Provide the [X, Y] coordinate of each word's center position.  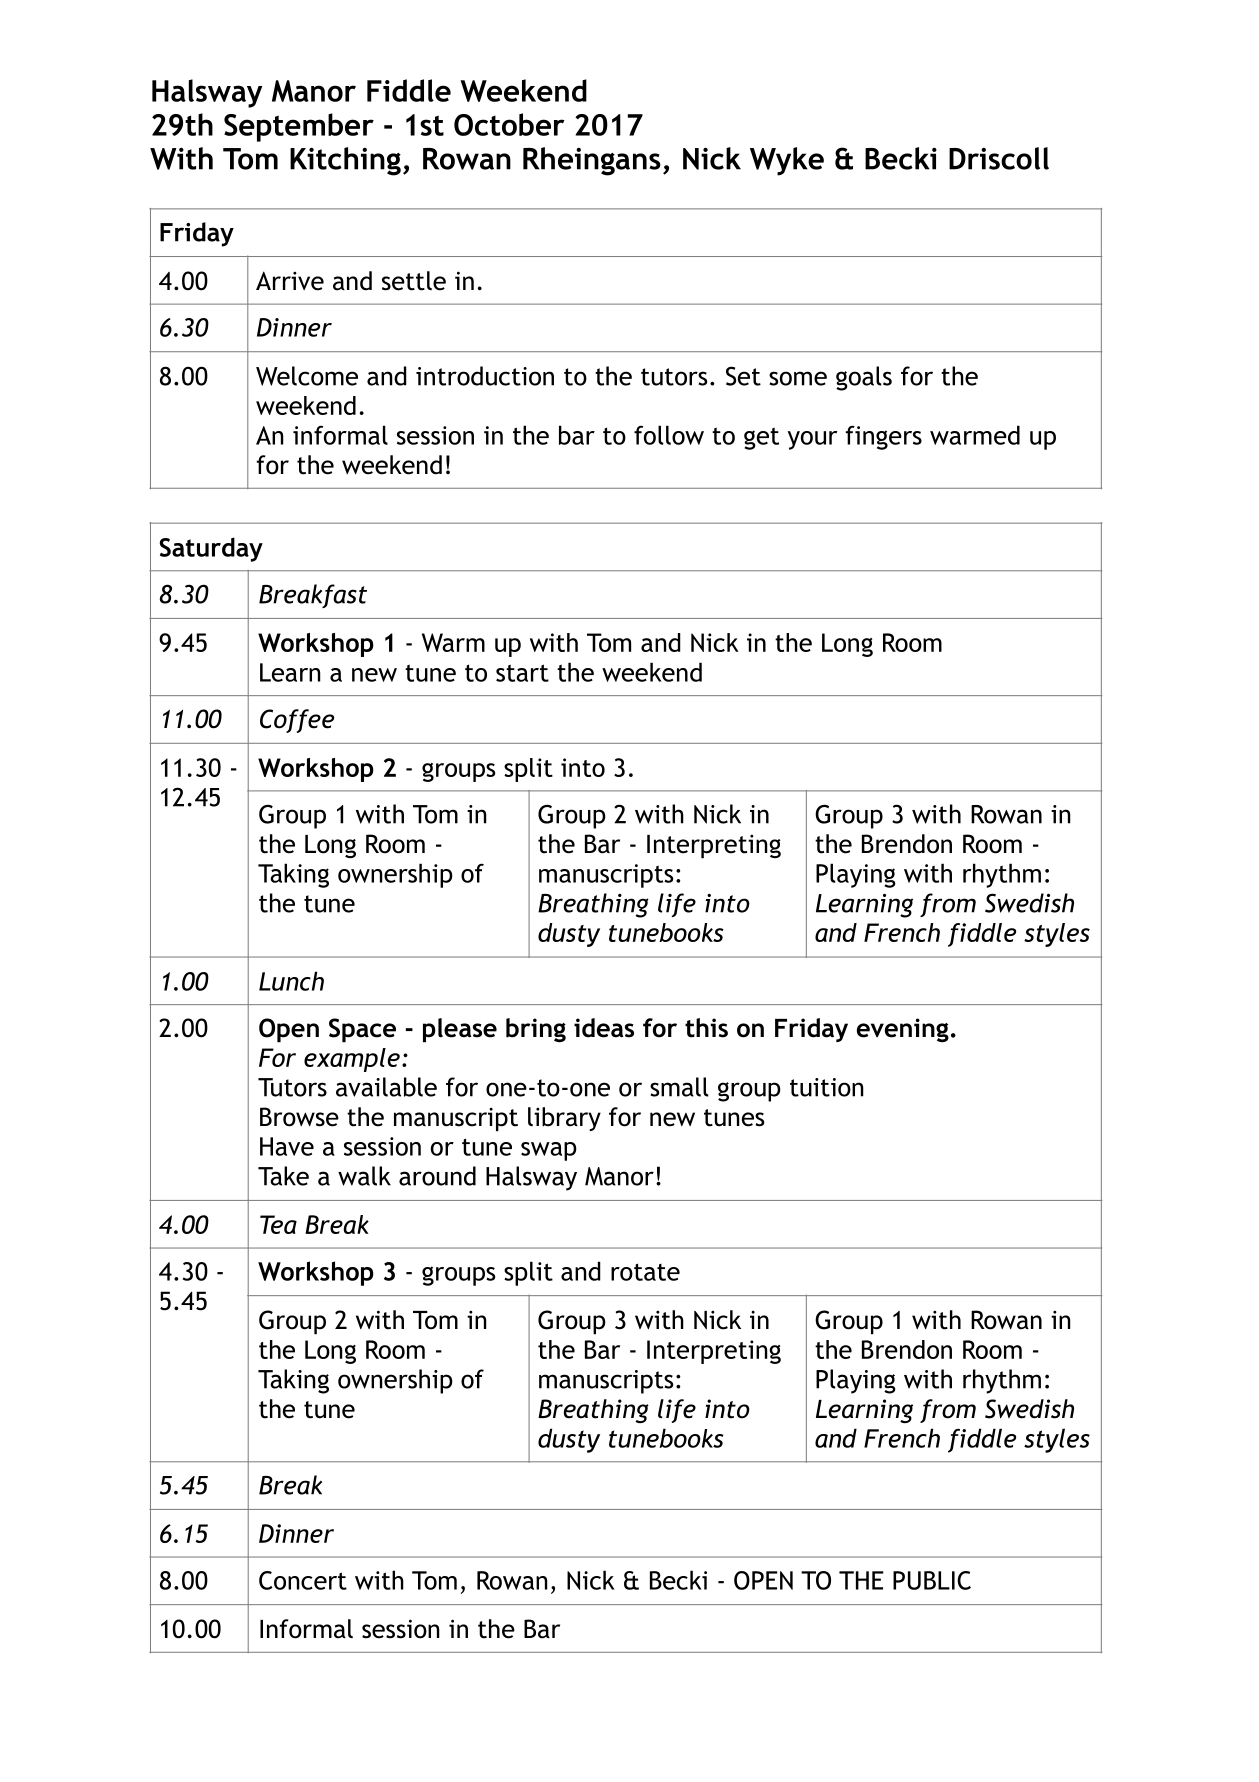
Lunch [291, 981]
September [299, 127]
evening [903, 1030]
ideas [604, 1028]
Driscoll [999, 158]
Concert [303, 1580]
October [509, 124]
